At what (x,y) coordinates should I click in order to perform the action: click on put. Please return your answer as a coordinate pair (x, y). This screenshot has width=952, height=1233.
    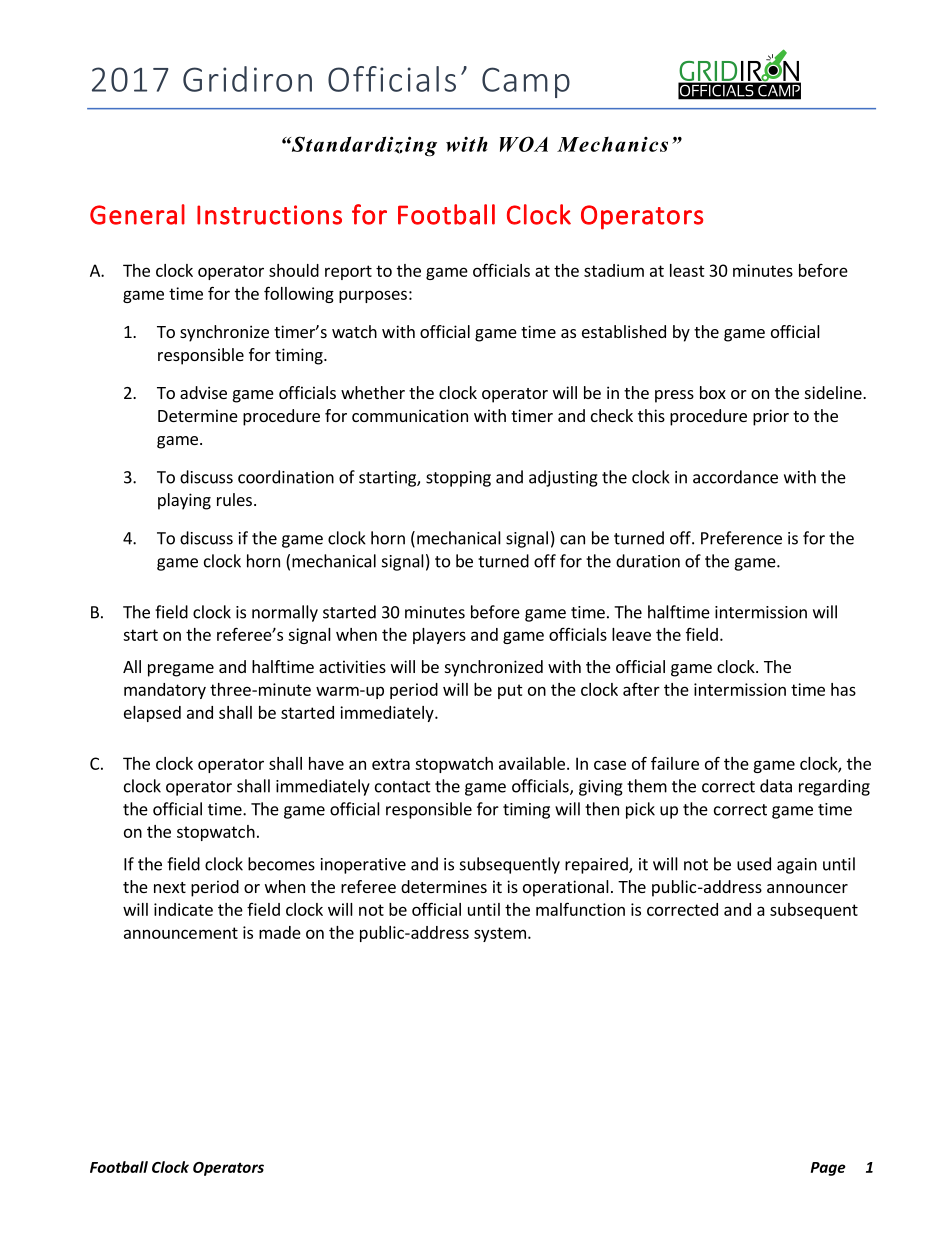
    Looking at the image, I should click on (510, 691).
